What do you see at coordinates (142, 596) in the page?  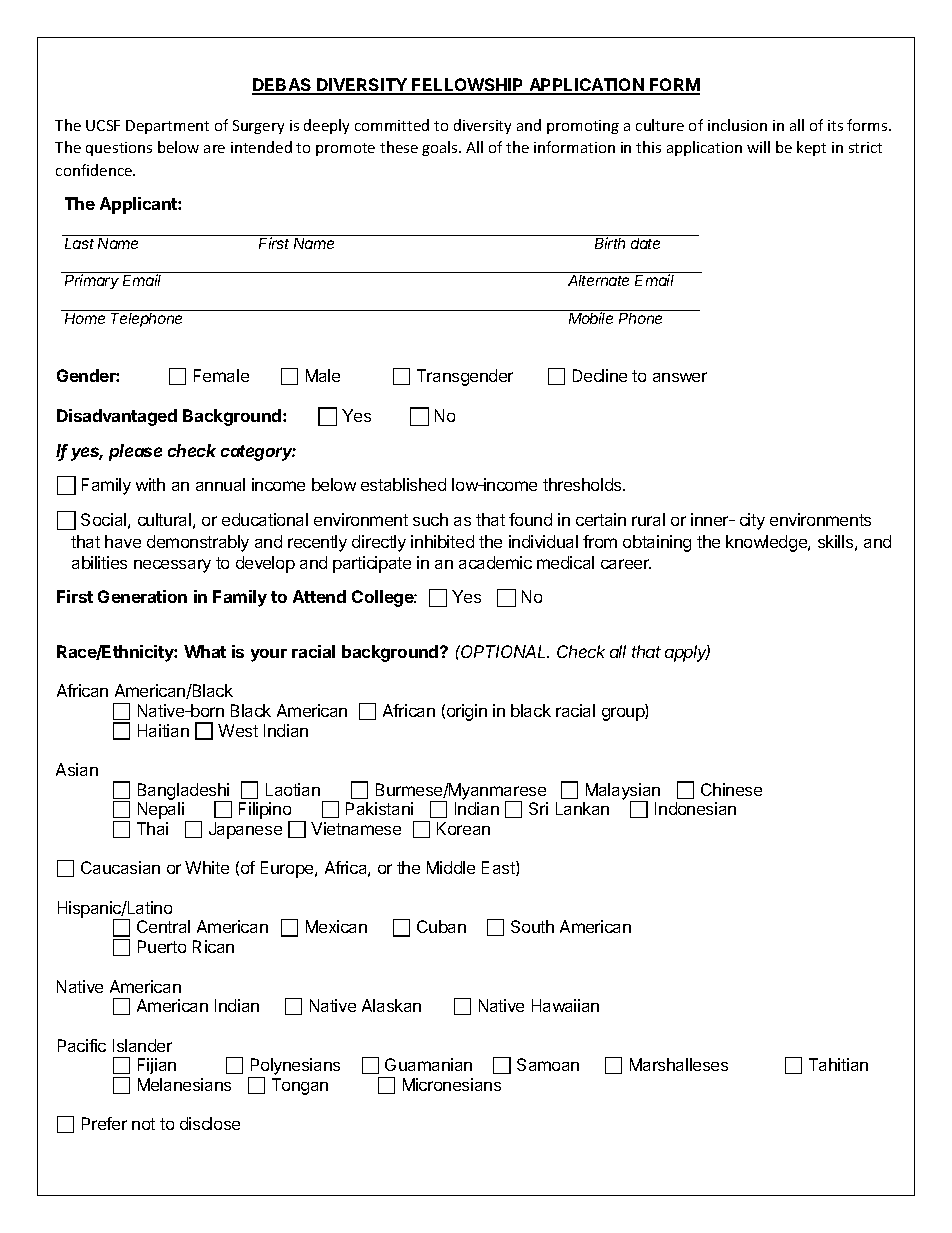 I see `Generation` at bounding box center [142, 596].
